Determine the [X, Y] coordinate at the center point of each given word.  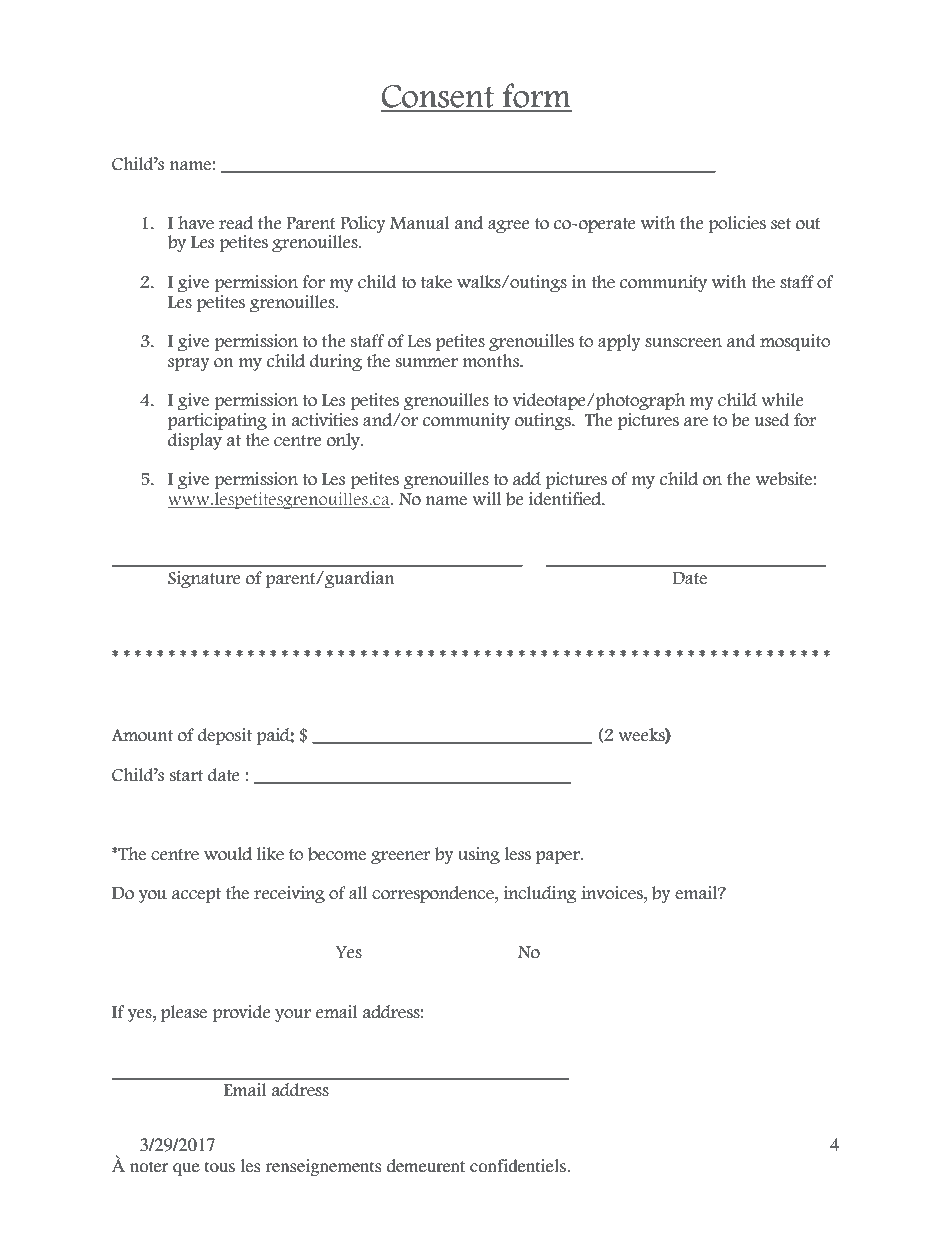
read [236, 223]
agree [508, 226]
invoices [613, 893]
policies [737, 224]
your [293, 1015]
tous [220, 1166]
